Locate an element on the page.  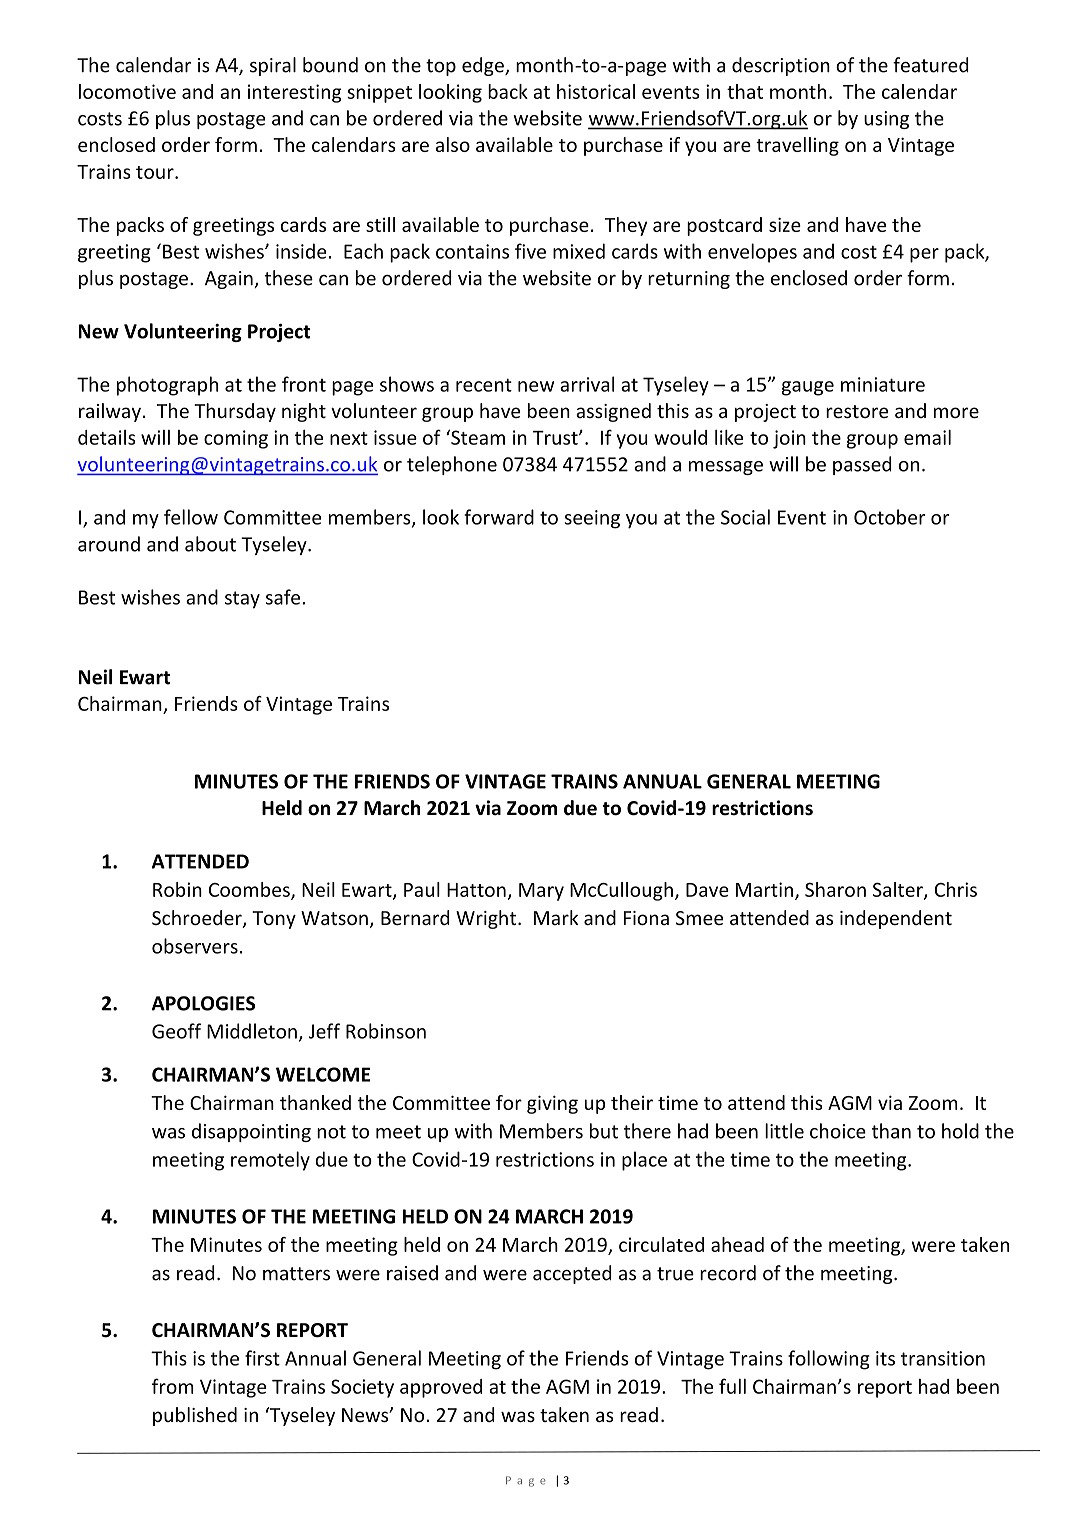
restore is located at coordinates (857, 411).
